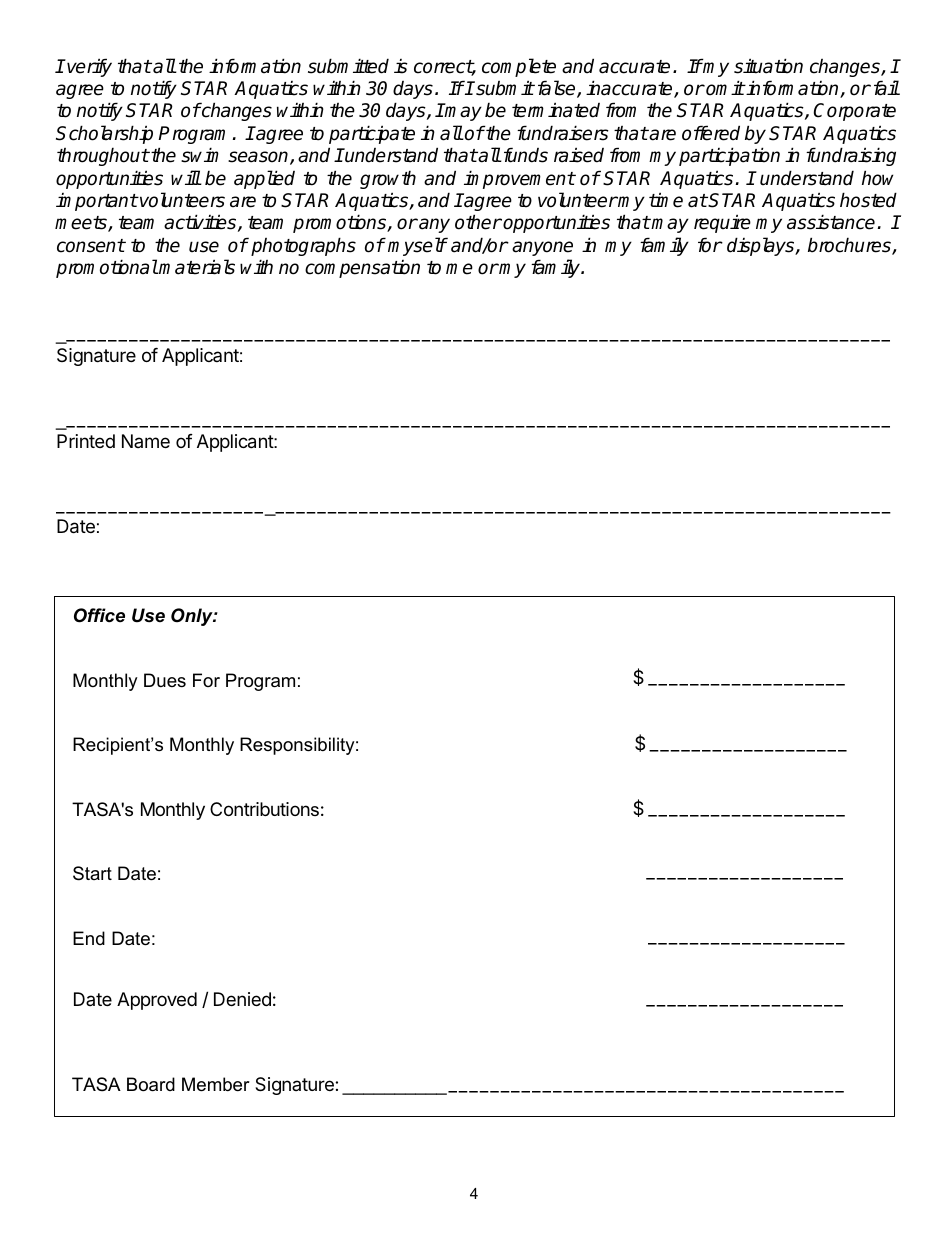 Image resolution: width=952 pixels, height=1233 pixels. I want to click on Board, so click(151, 1084).
